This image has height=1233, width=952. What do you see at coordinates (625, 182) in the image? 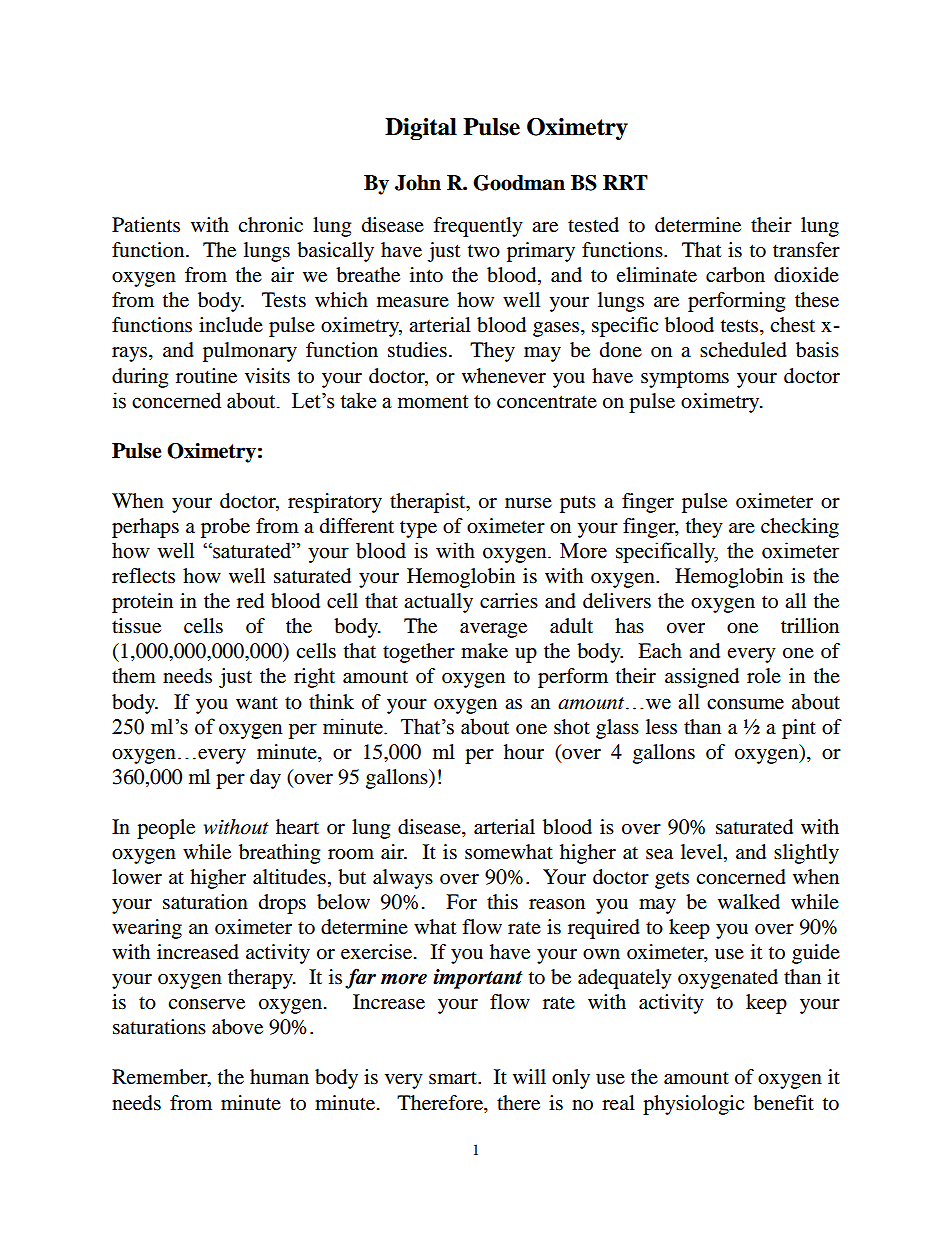
I see `RRT` at bounding box center [625, 182].
